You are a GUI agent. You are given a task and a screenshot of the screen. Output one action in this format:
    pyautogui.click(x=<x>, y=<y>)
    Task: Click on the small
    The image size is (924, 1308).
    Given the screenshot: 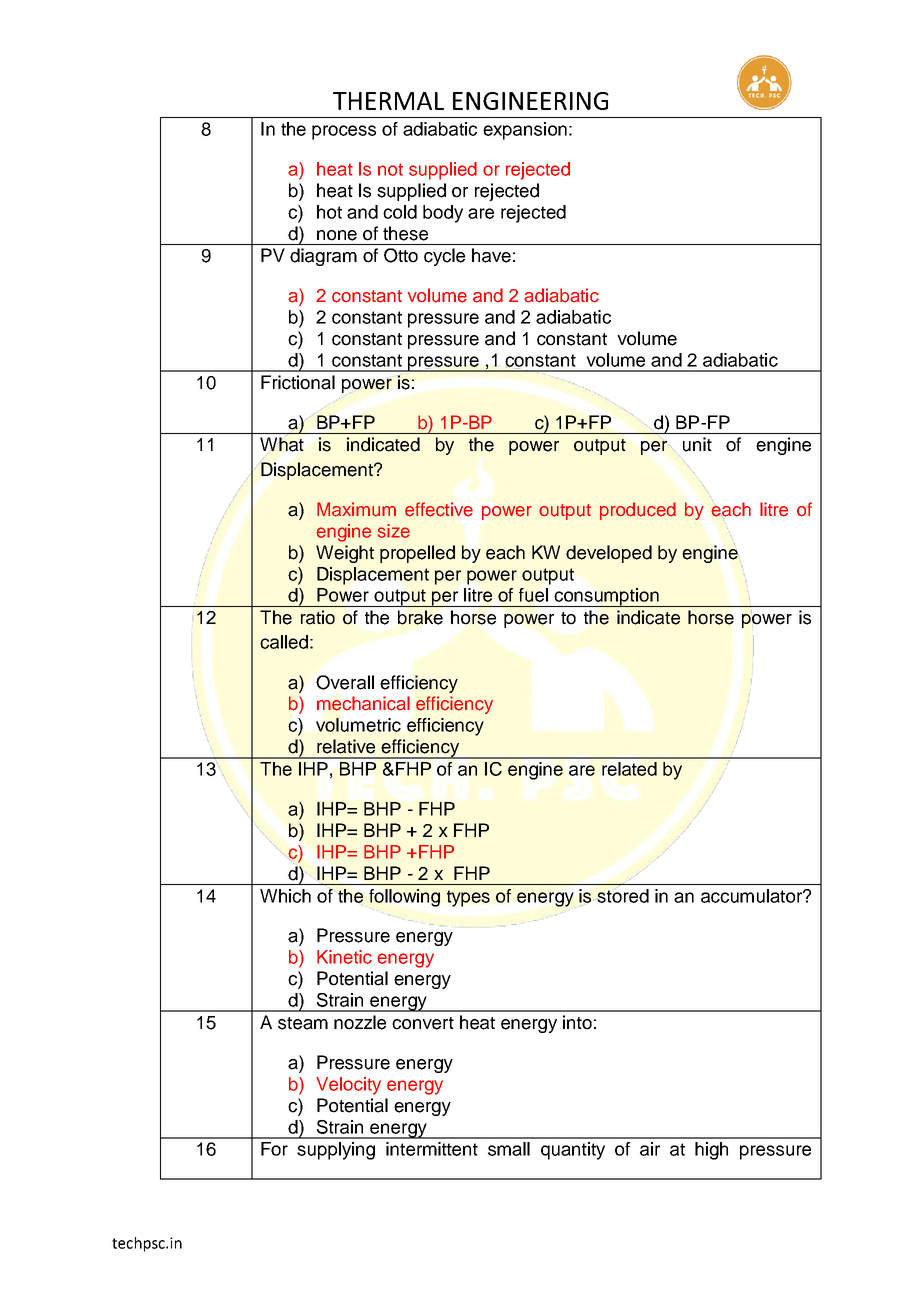 What is the action you would take?
    pyautogui.click(x=509, y=1149)
